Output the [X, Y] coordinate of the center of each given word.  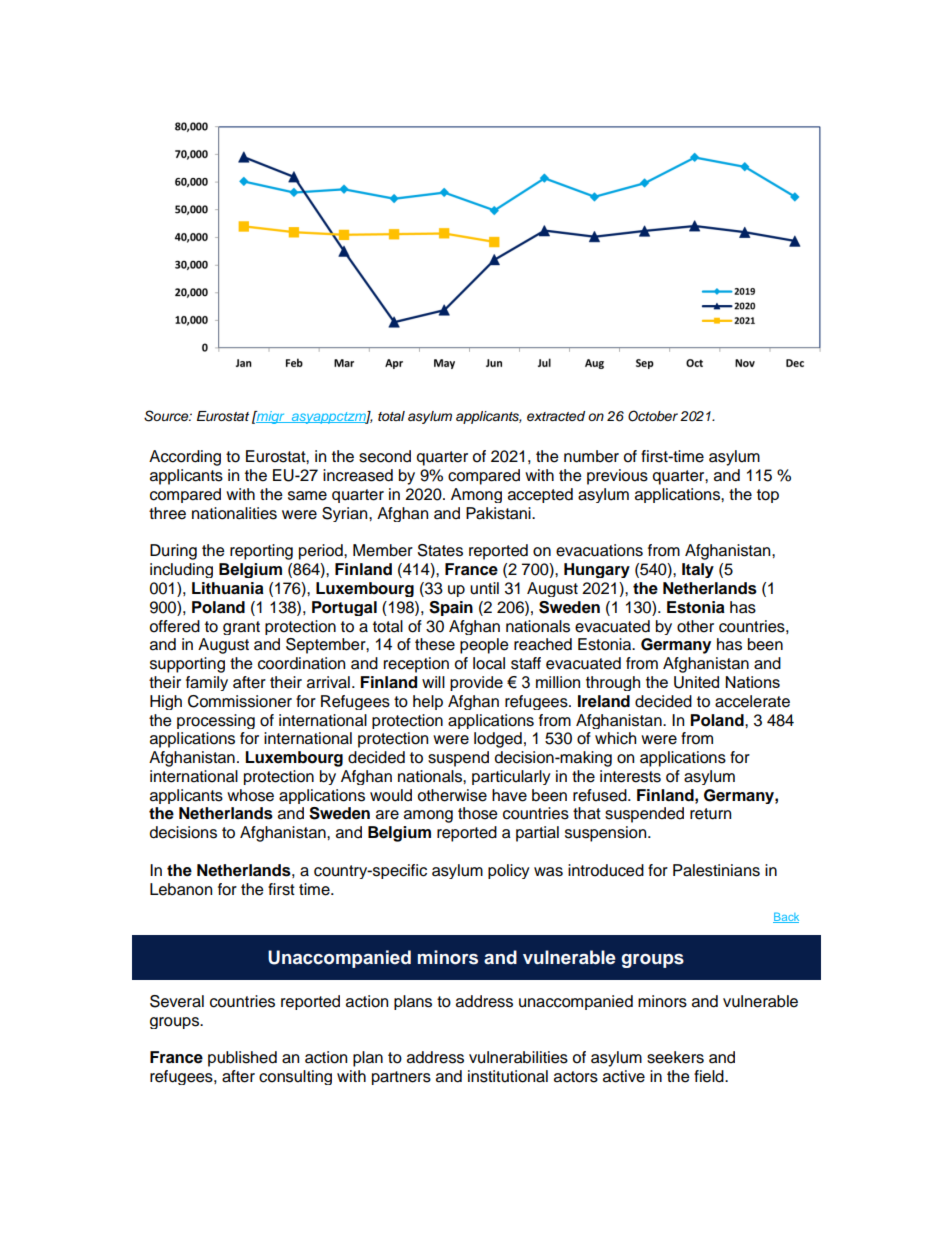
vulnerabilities [518, 1057]
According [185, 458]
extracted [556, 416]
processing [216, 721]
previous [617, 477]
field [710, 1076]
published [242, 1059]
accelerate [752, 701]
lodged [498, 740]
